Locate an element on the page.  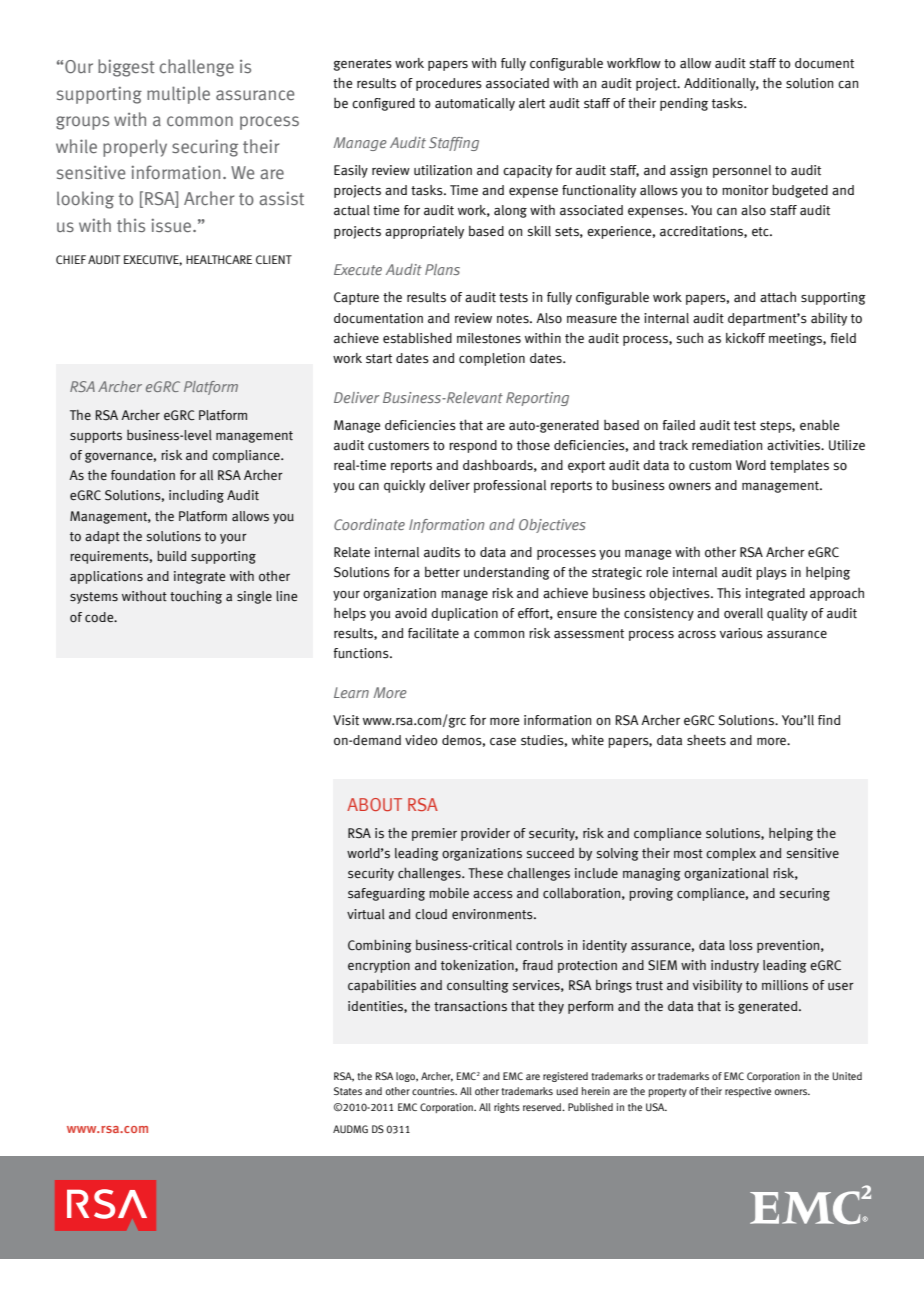
States is located at coordinates (348, 1091).
